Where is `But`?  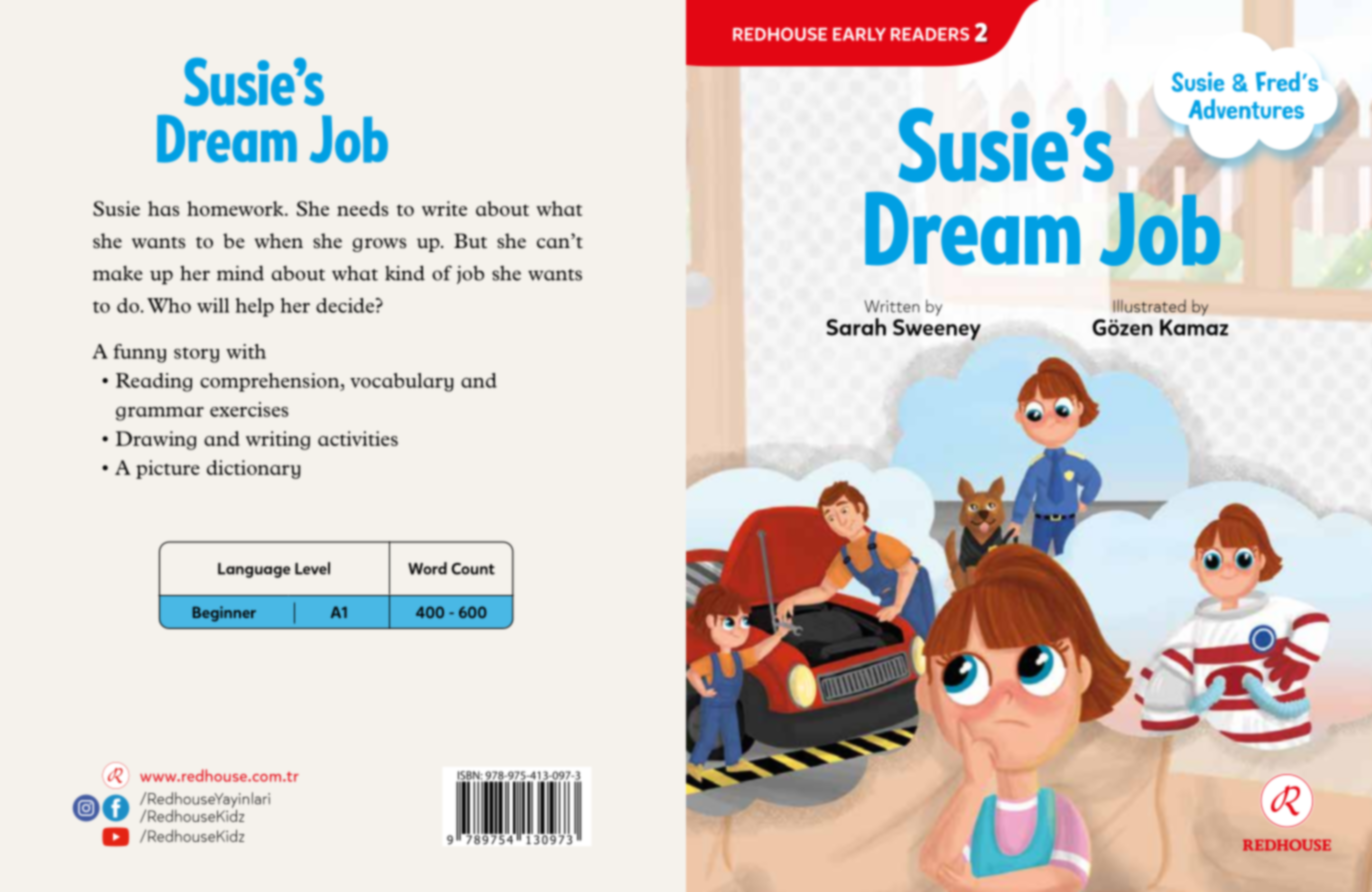
But is located at coordinates (470, 240).
